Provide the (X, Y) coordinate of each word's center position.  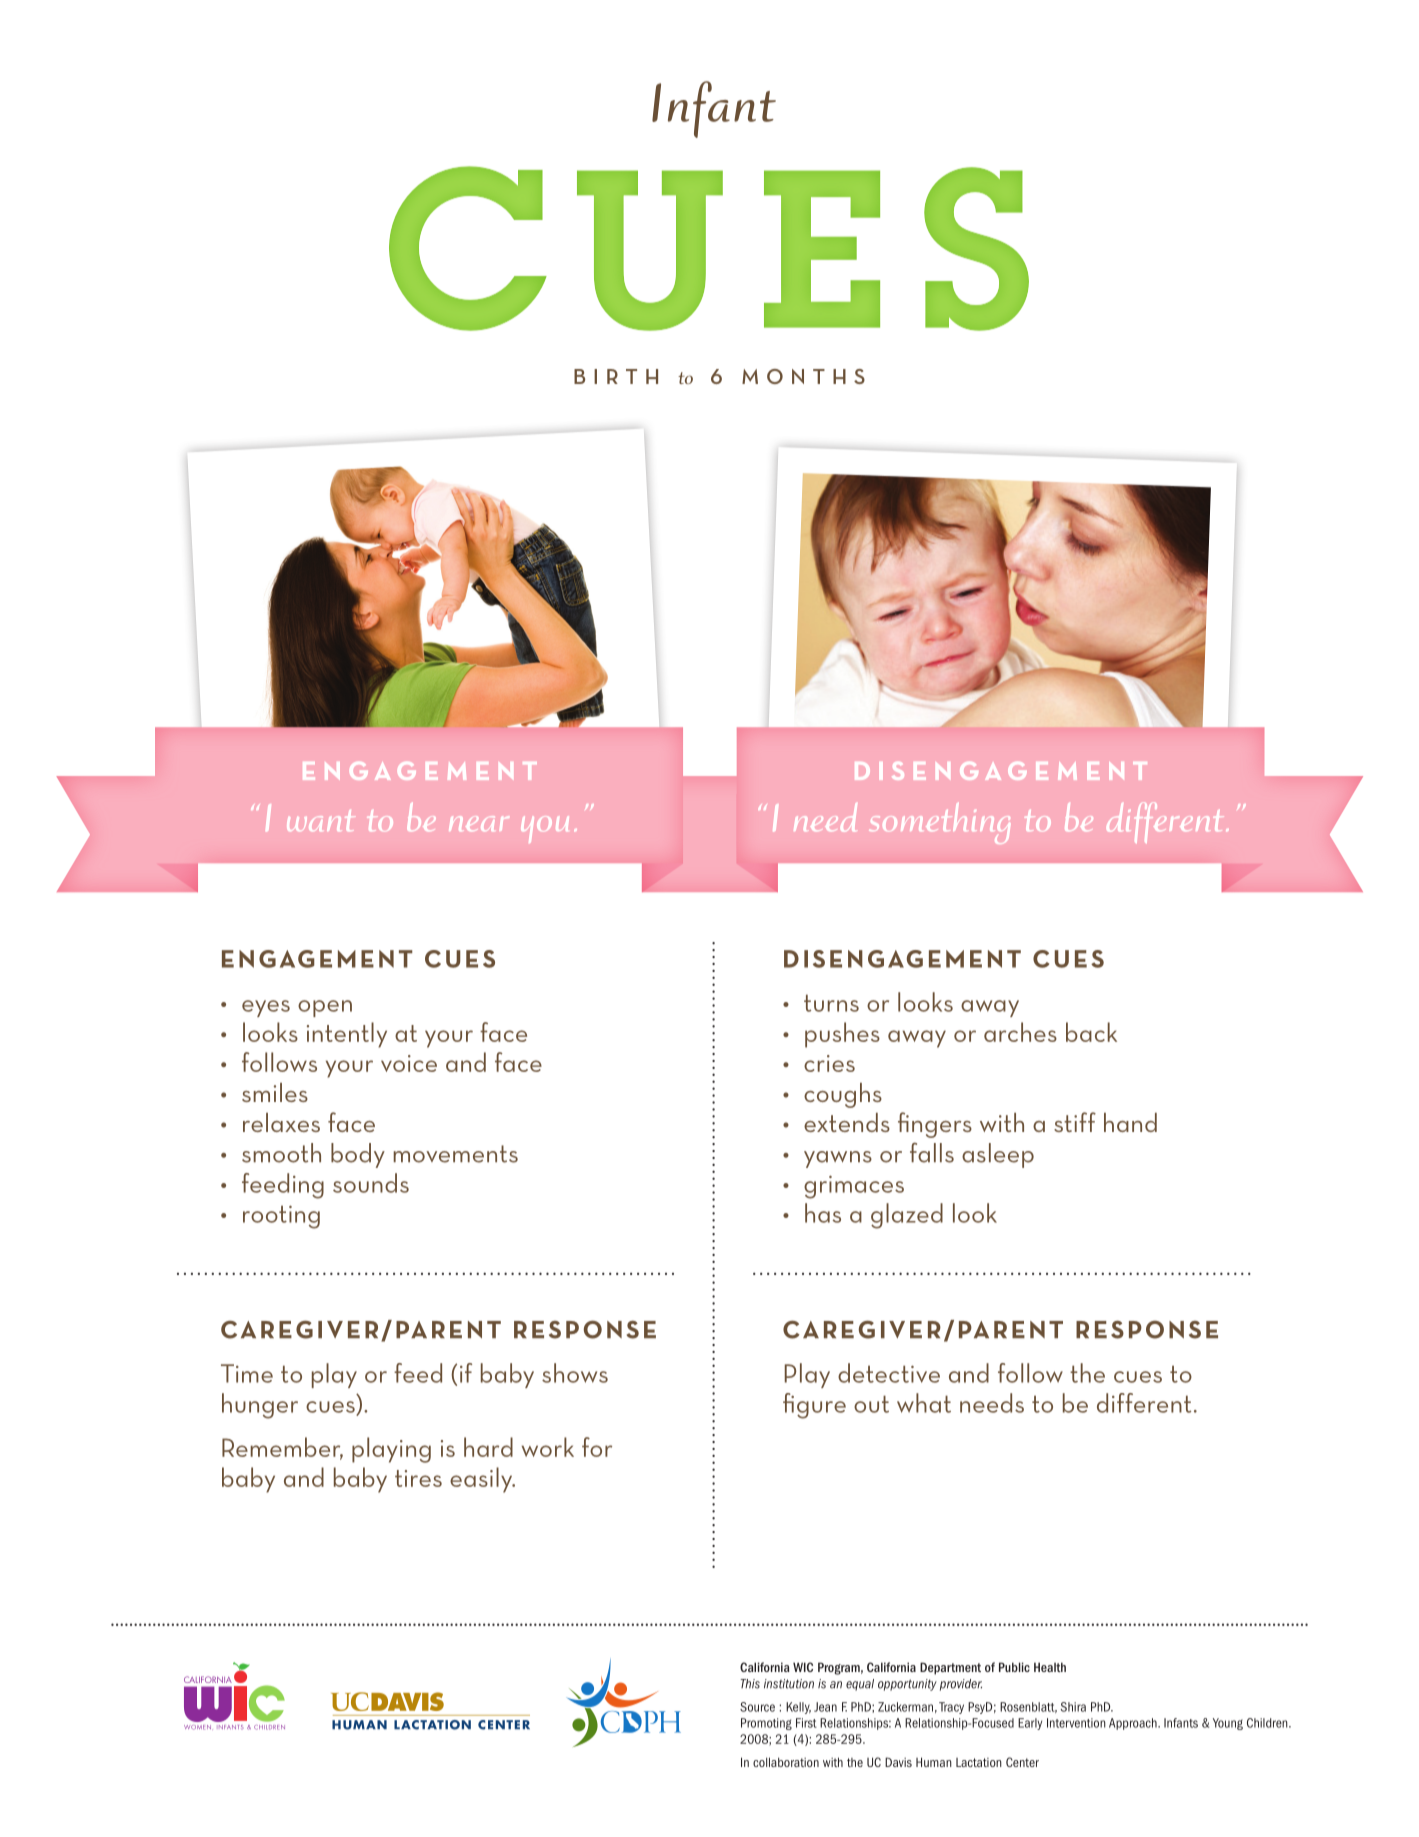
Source (757, 1707)
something (940, 823)
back (1091, 1032)
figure (814, 1406)
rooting (281, 1217)
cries (829, 1063)
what (924, 1403)
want (321, 820)
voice (409, 1063)
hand (1130, 1122)
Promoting (766, 1724)
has (823, 1213)
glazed (907, 1216)
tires (418, 1478)
